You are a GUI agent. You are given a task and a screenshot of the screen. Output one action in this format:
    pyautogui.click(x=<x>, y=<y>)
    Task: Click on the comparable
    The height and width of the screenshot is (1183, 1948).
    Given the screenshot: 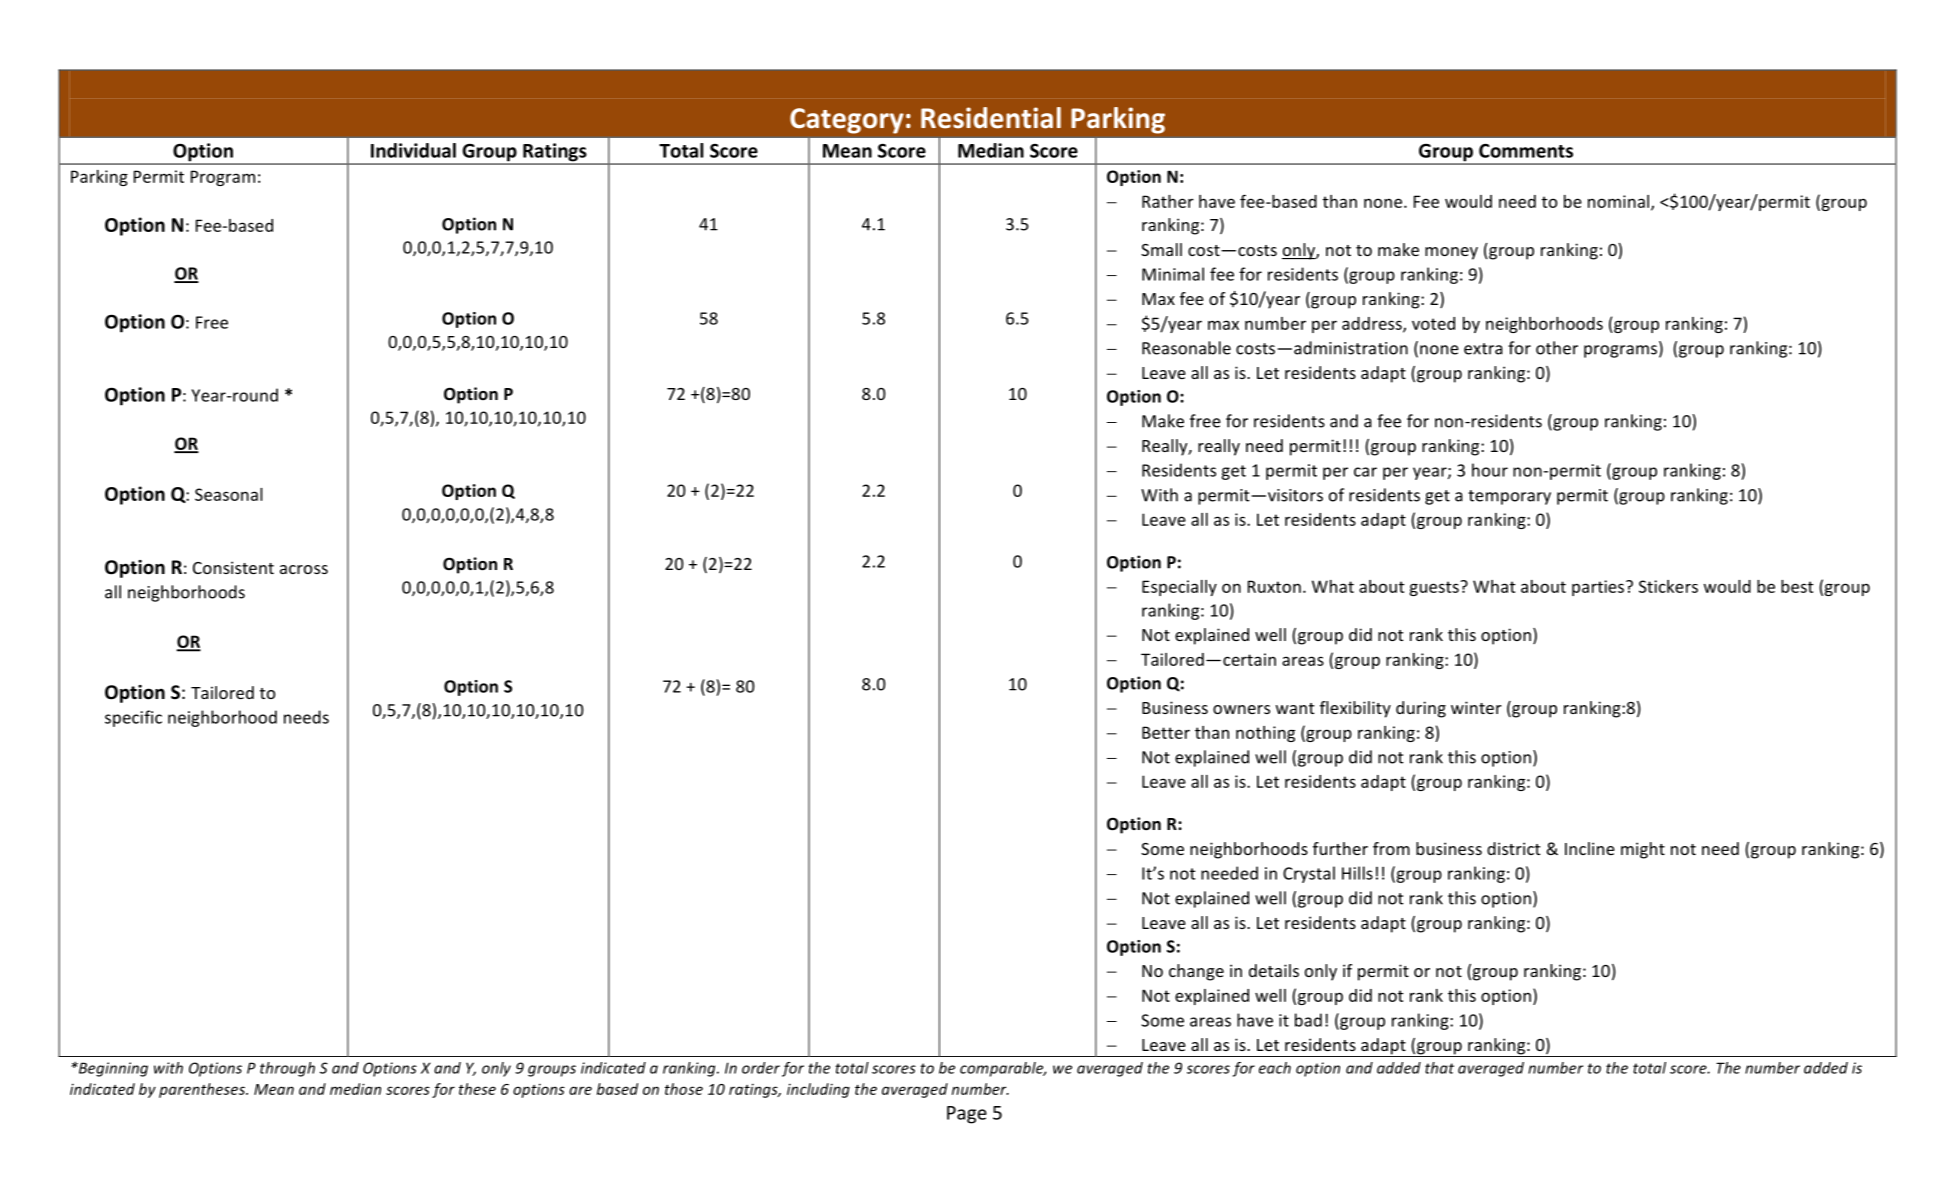 What is the action you would take?
    pyautogui.click(x=1003, y=1069)
